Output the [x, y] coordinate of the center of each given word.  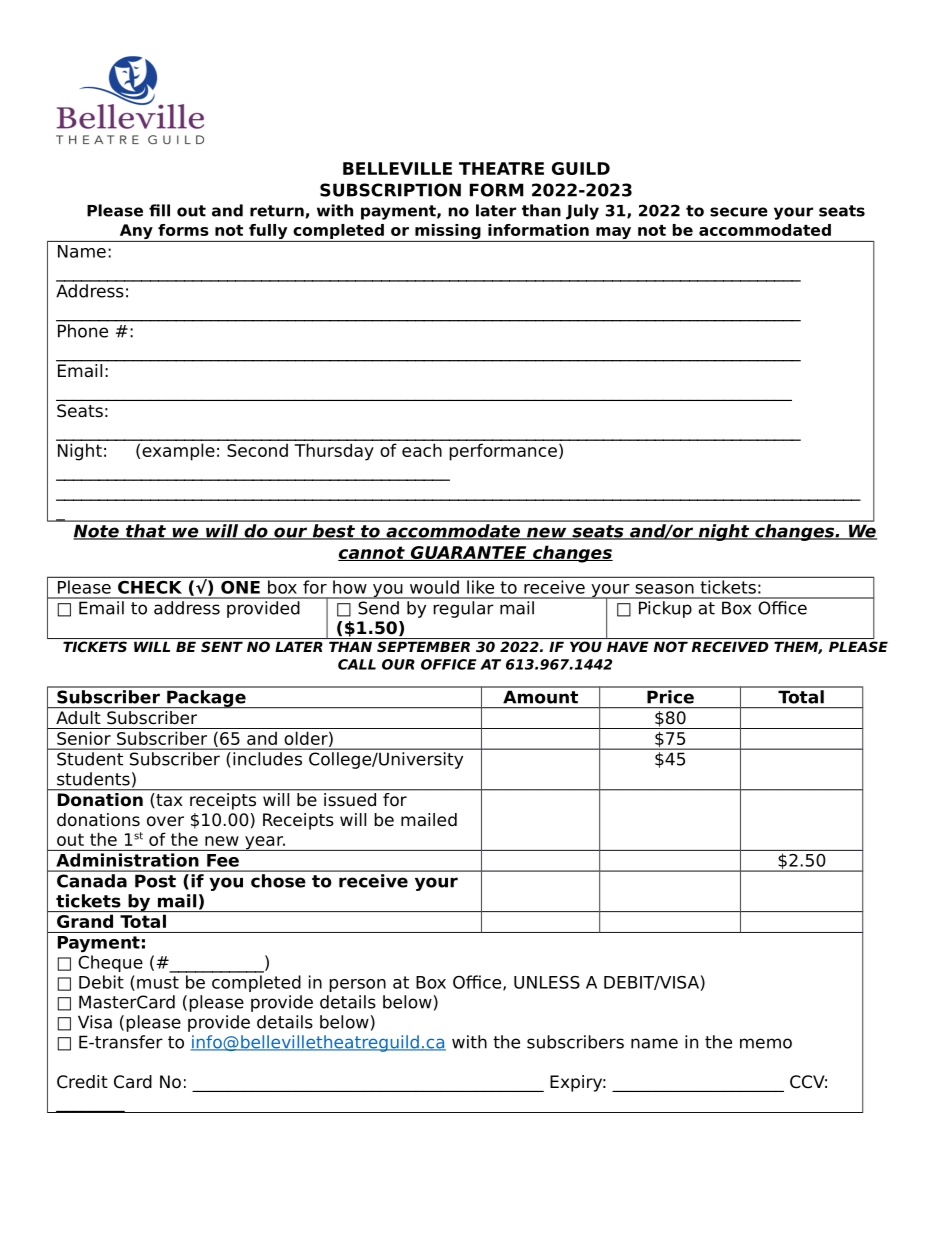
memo [766, 1043]
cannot [372, 553]
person [357, 985]
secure [739, 212]
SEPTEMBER [423, 646]
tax [169, 800]
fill [159, 210]
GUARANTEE [468, 553]
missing [448, 233]
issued [350, 798]
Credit [82, 1082]
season [664, 589]
